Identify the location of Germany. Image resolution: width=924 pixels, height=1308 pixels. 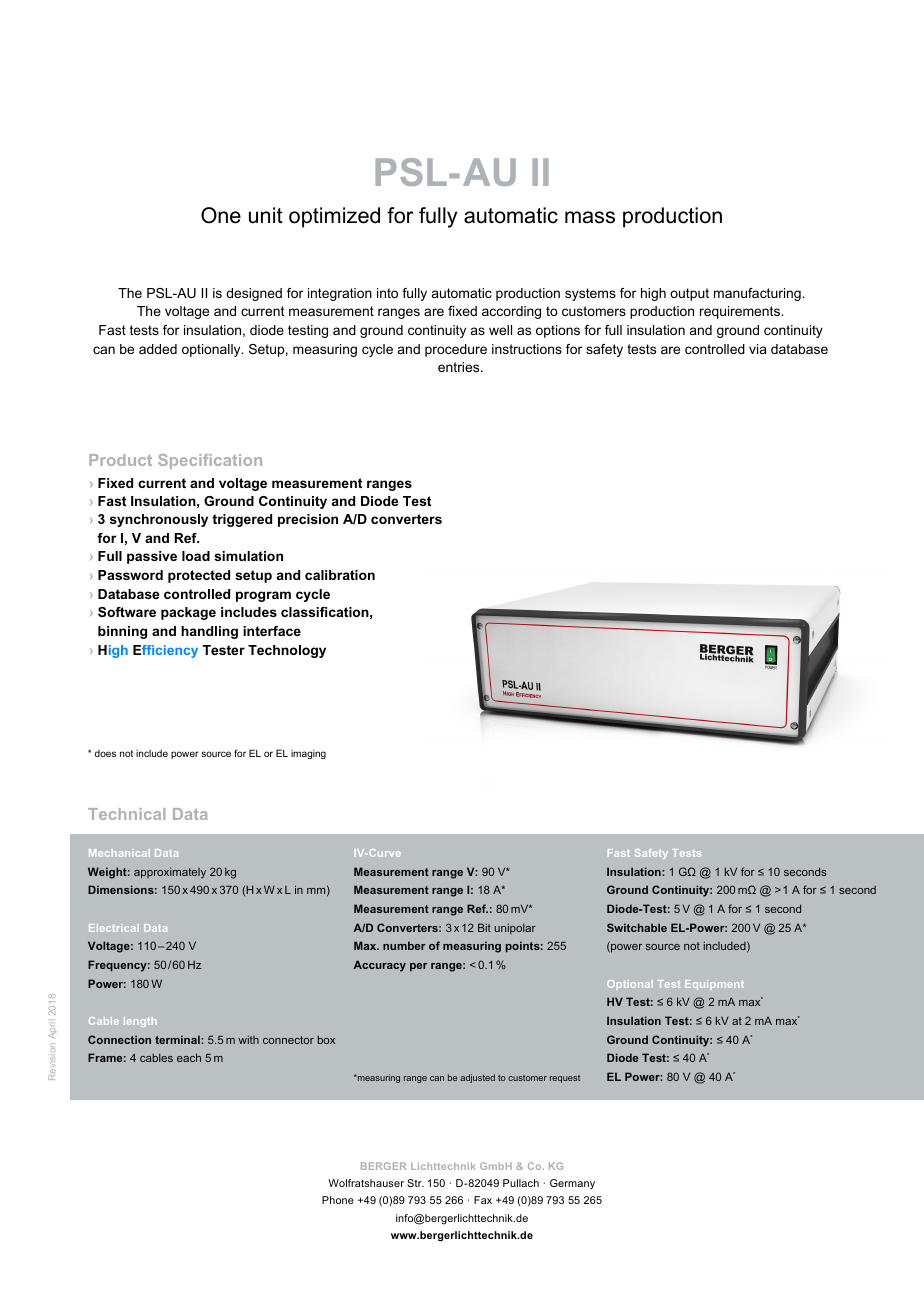
(572, 1184).
